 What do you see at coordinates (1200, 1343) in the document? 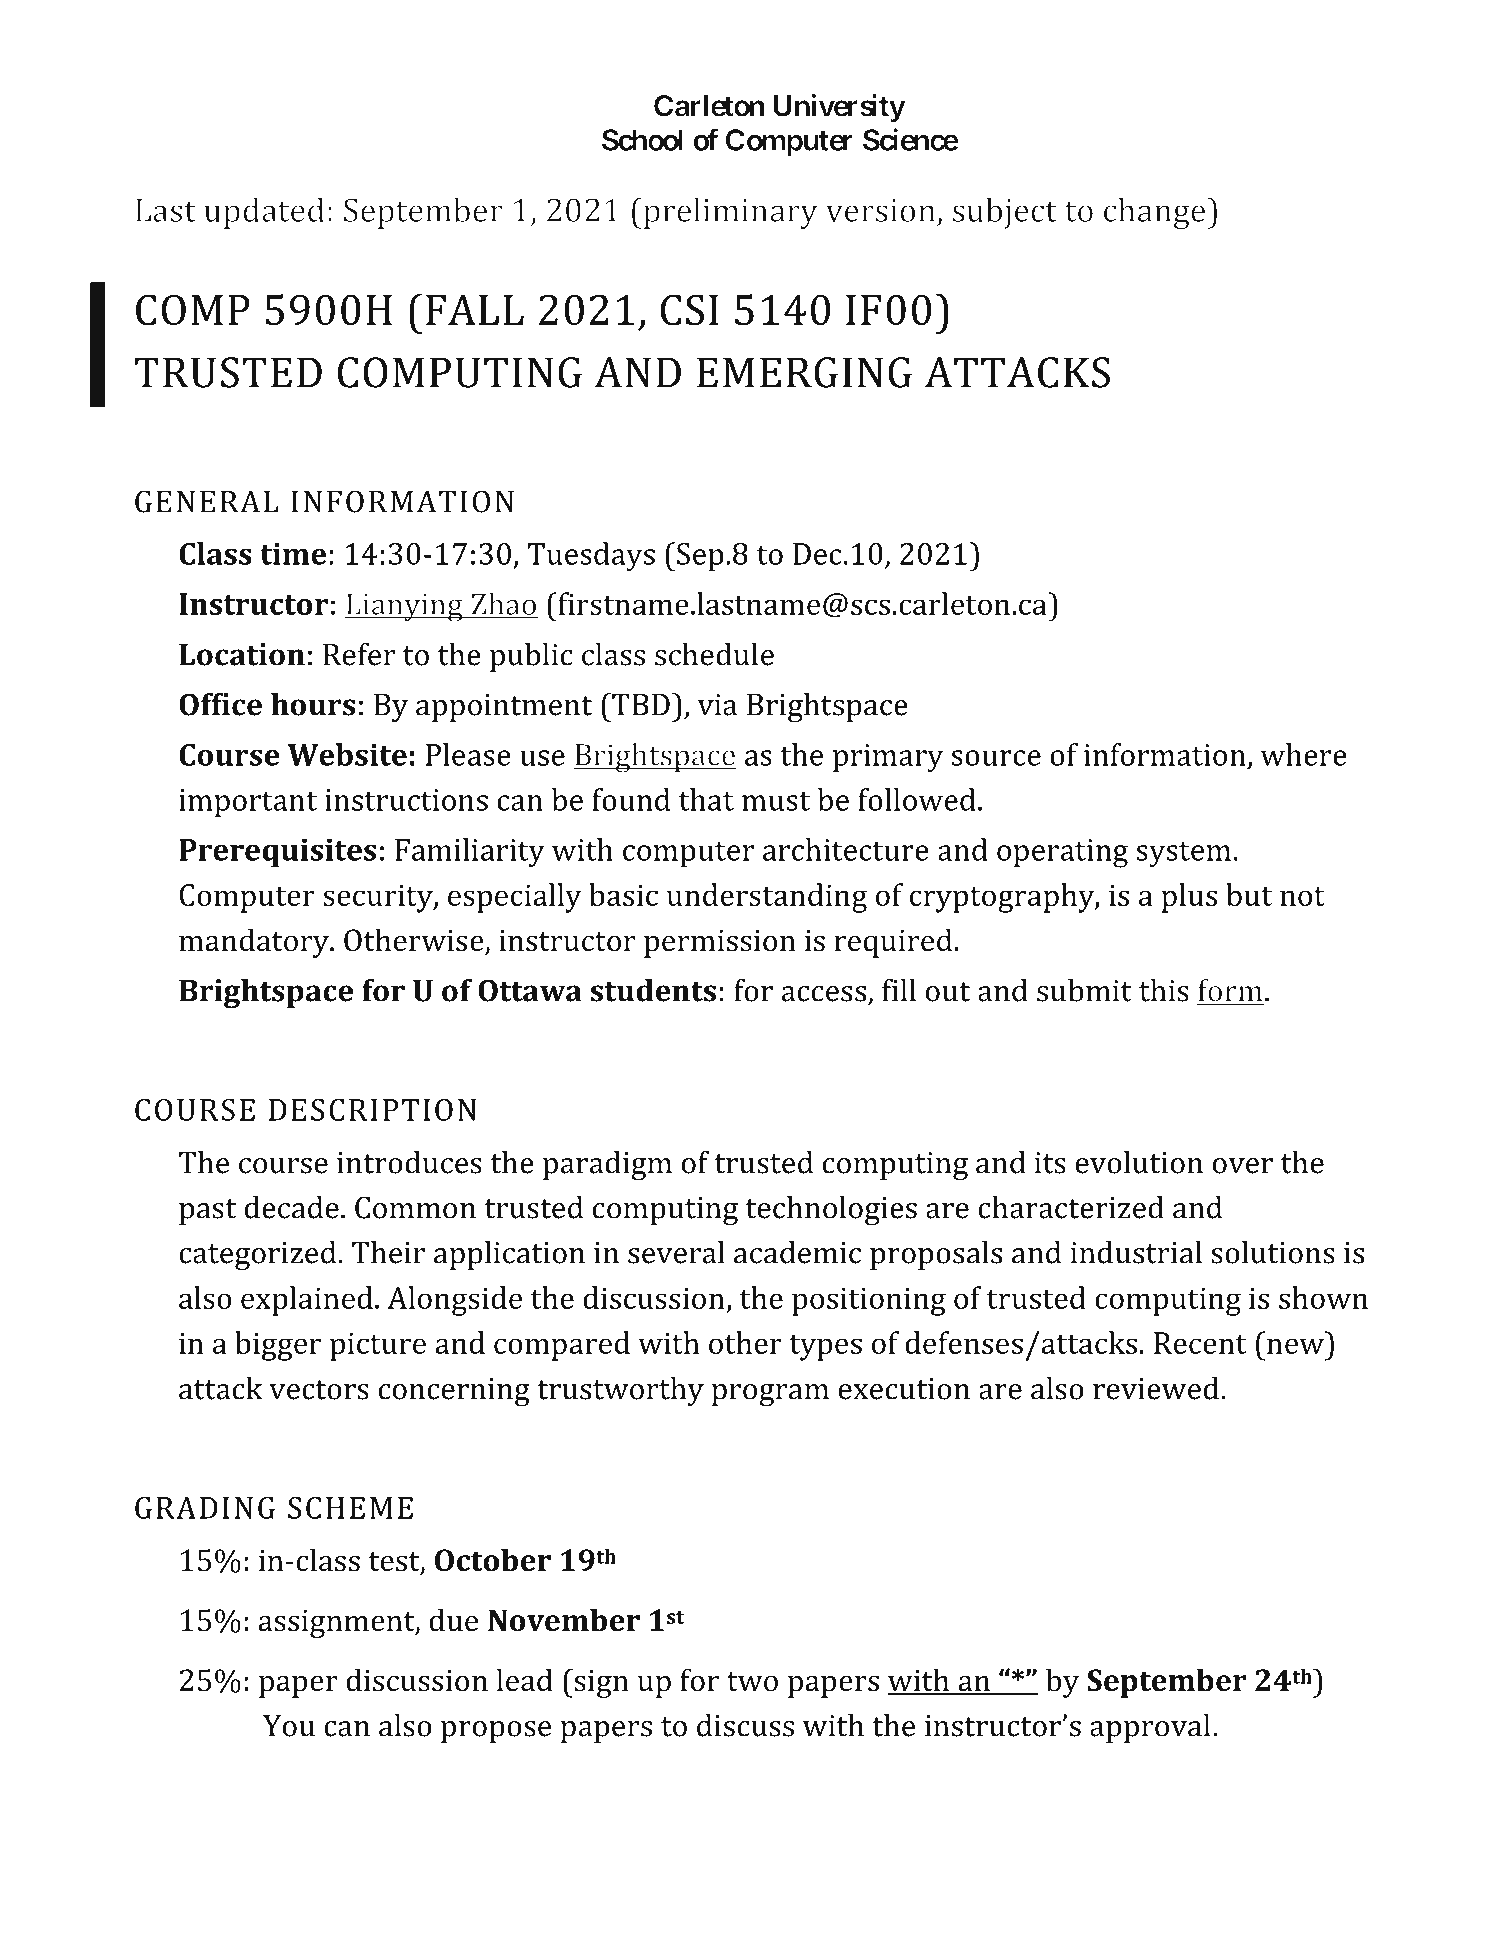
I see `Recent` at bounding box center [1200, 1343].
